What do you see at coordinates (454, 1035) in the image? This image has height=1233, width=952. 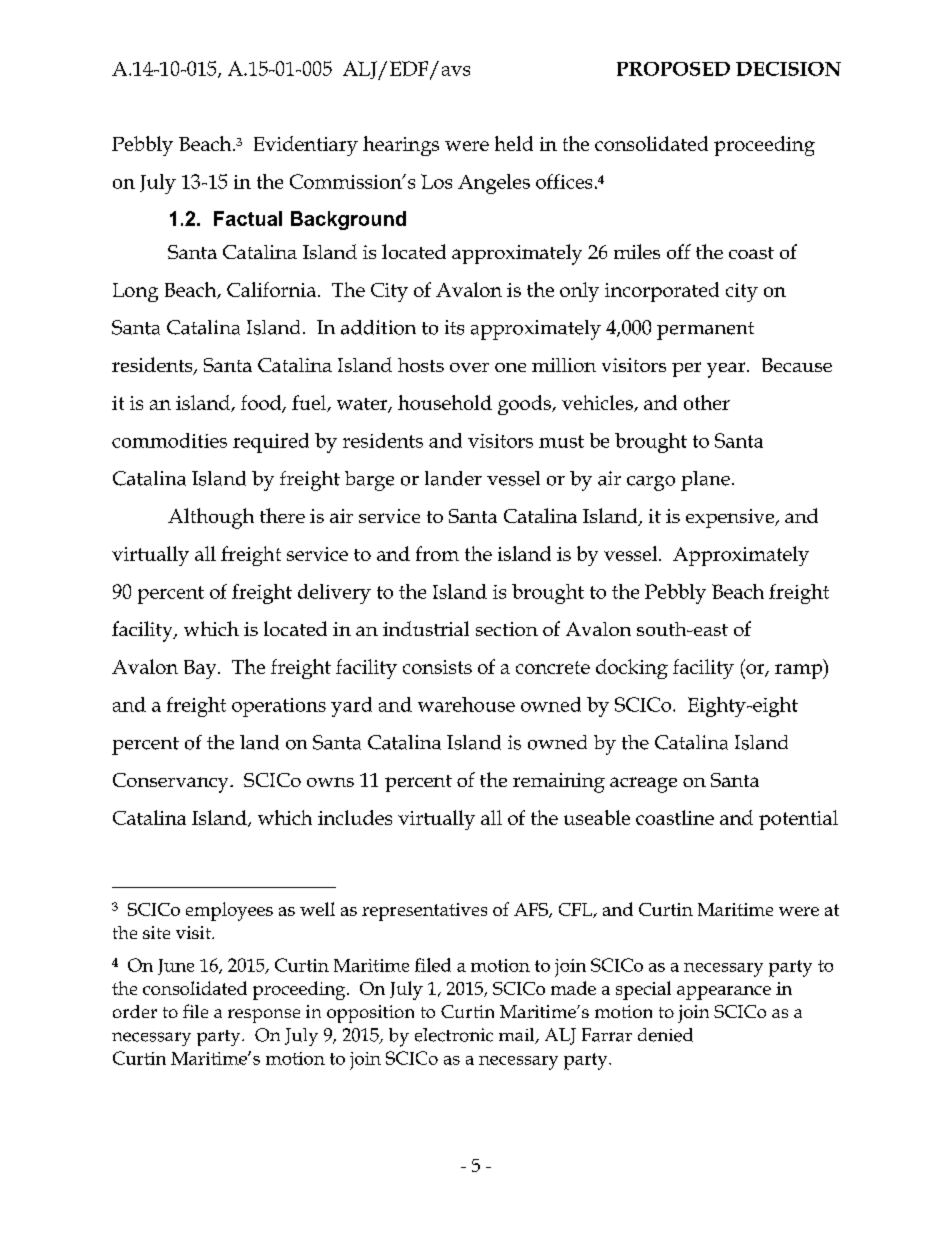 I see `electronic` at bounding box center [454, 1035].
